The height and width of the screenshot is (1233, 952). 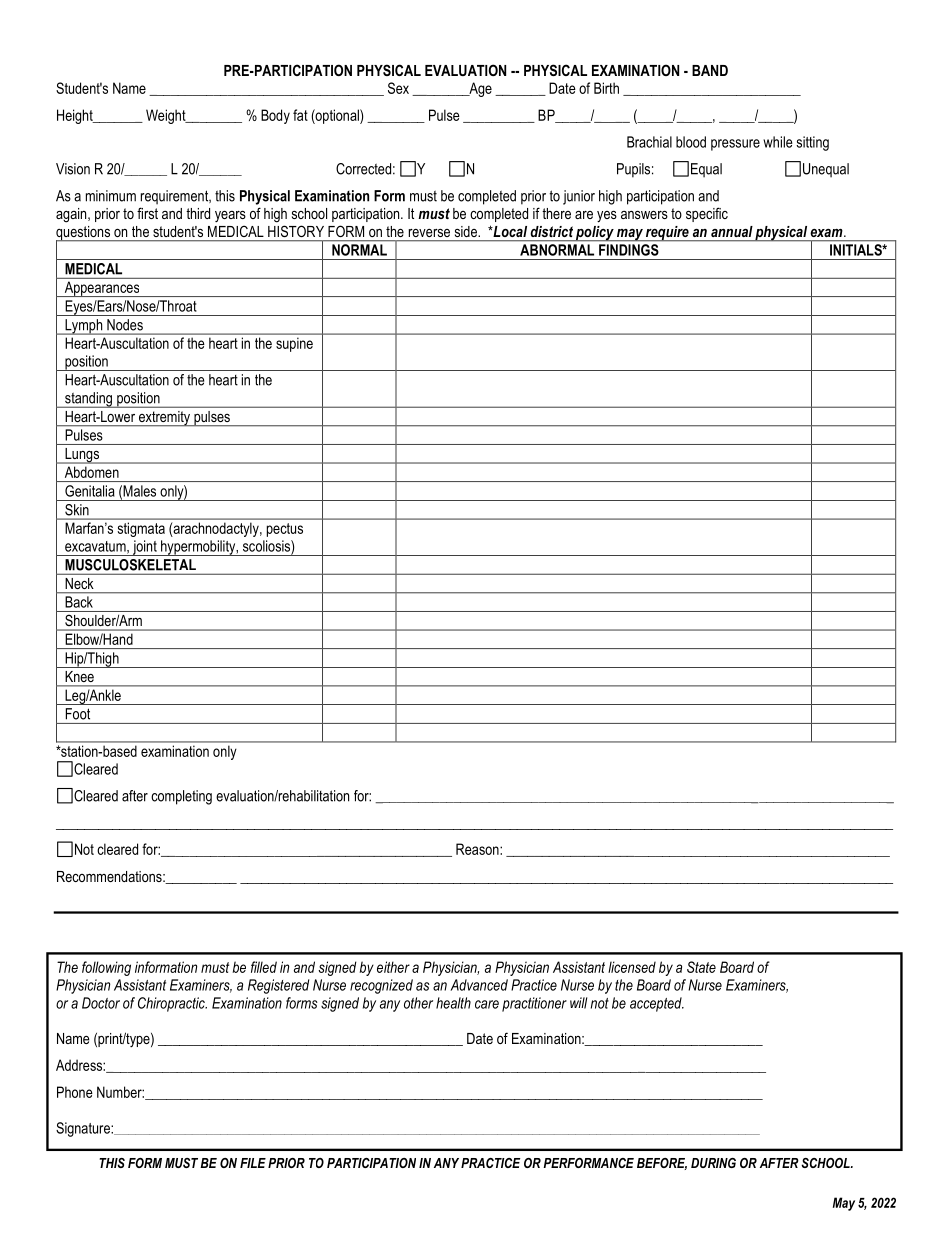 I want to click on State, so click(x=701, y=967).
